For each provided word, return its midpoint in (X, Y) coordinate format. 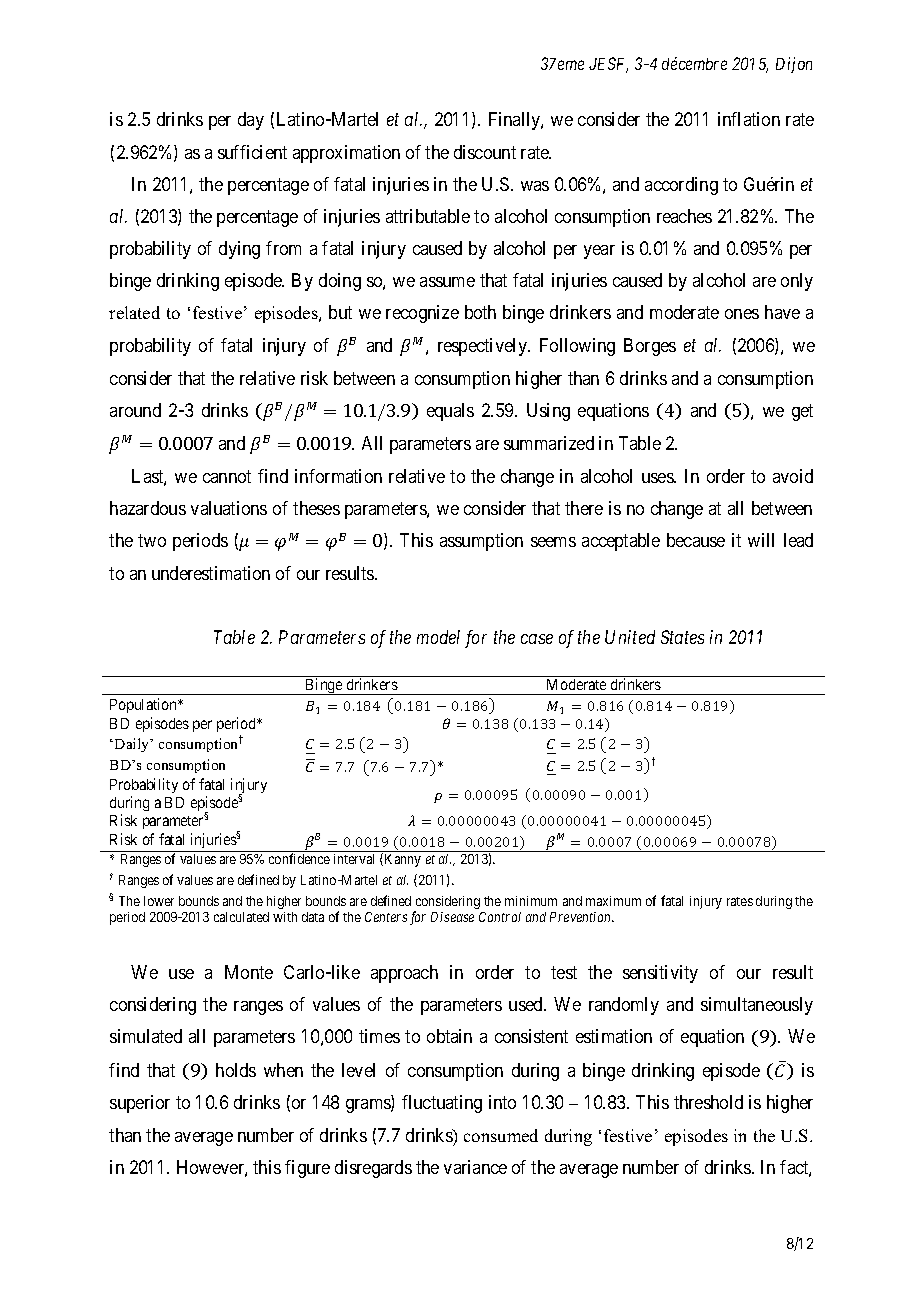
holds (236, 1070)
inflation (749, 119)
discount (485, 152)
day (251, 121)
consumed (501, 1135)
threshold (708, 1102)
